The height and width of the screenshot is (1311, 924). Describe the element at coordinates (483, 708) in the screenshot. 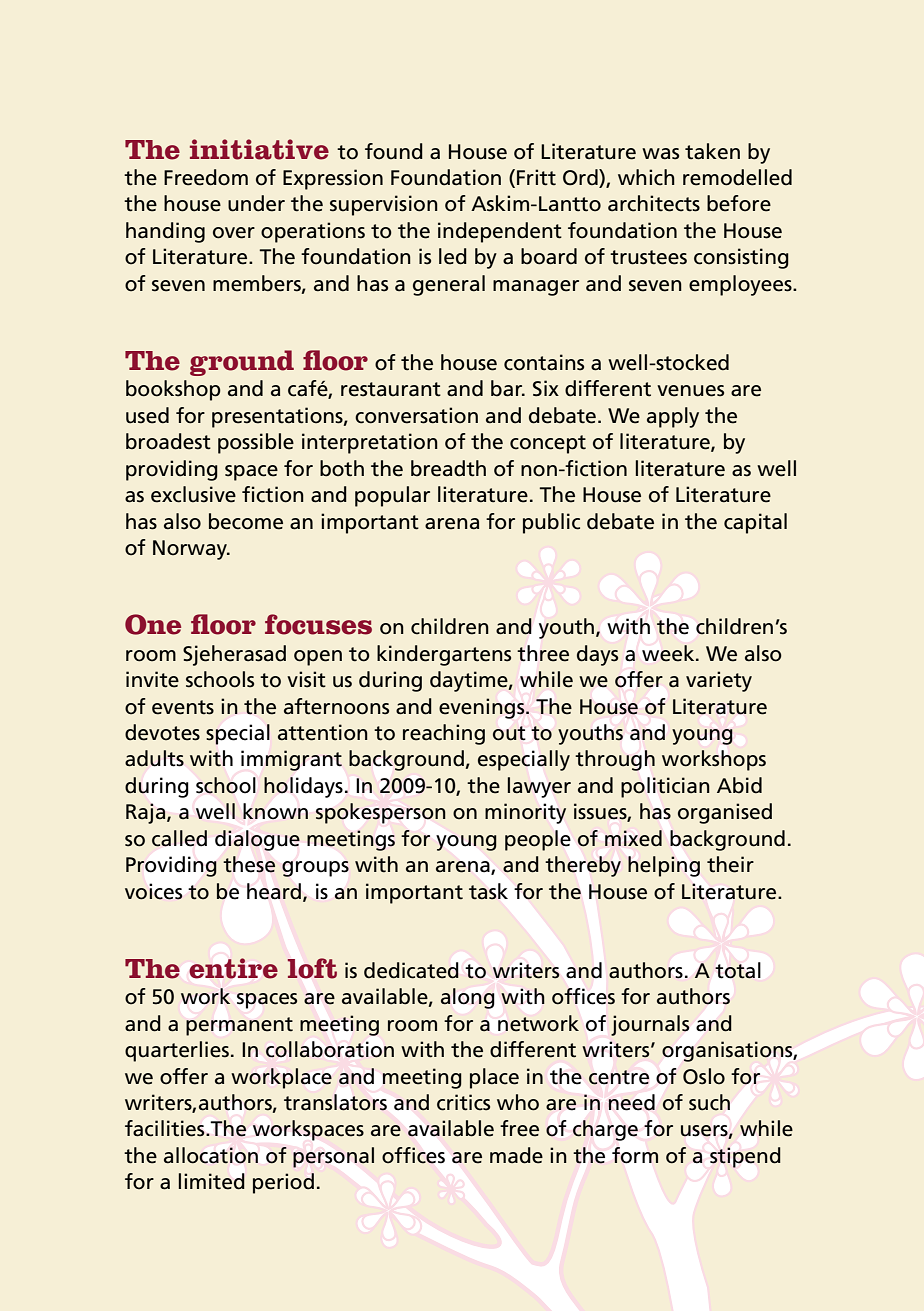

I see `evenings` at that location.
